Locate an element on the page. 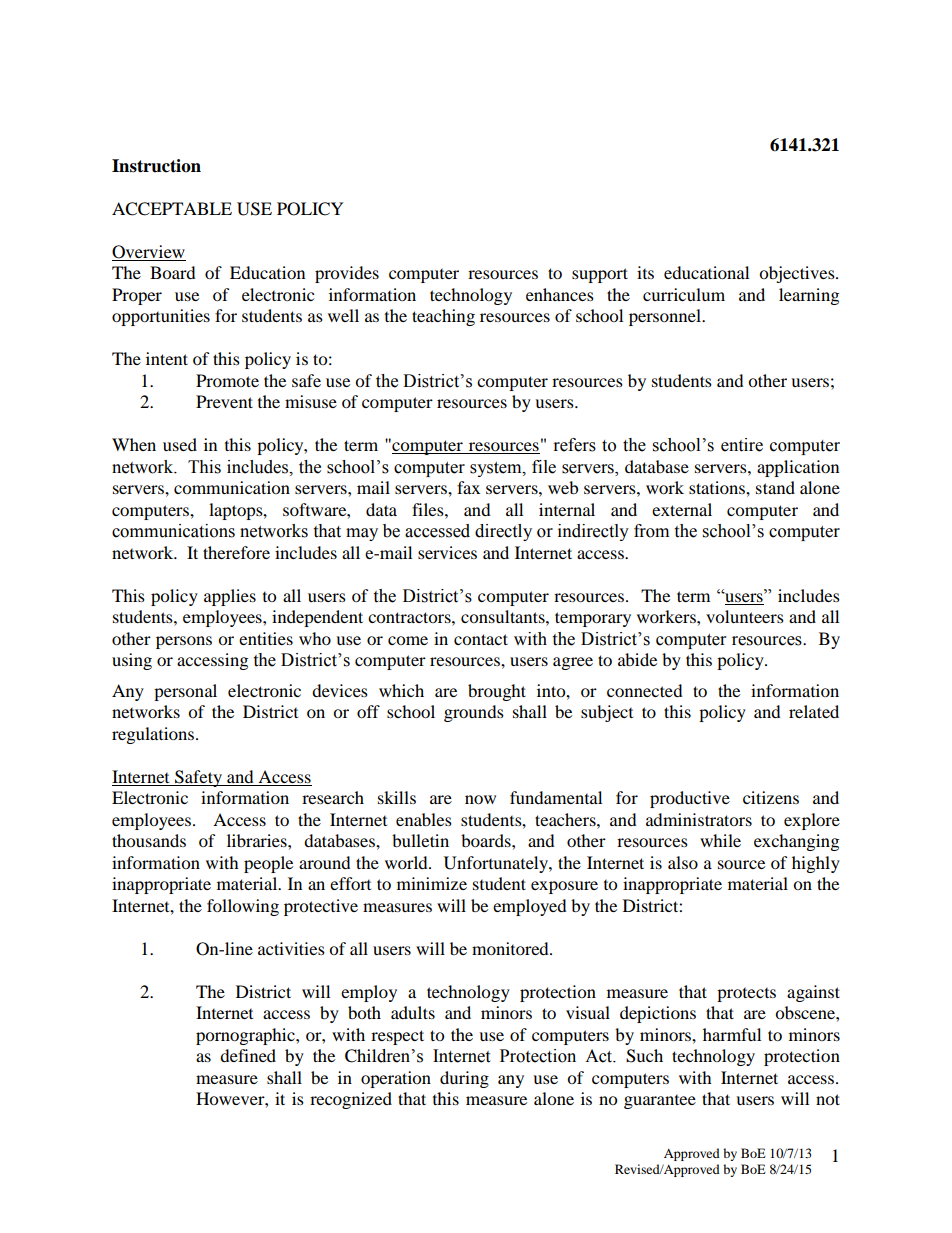 The image size is (952, 1233). volunteers is located at coordinates (745, 616).
